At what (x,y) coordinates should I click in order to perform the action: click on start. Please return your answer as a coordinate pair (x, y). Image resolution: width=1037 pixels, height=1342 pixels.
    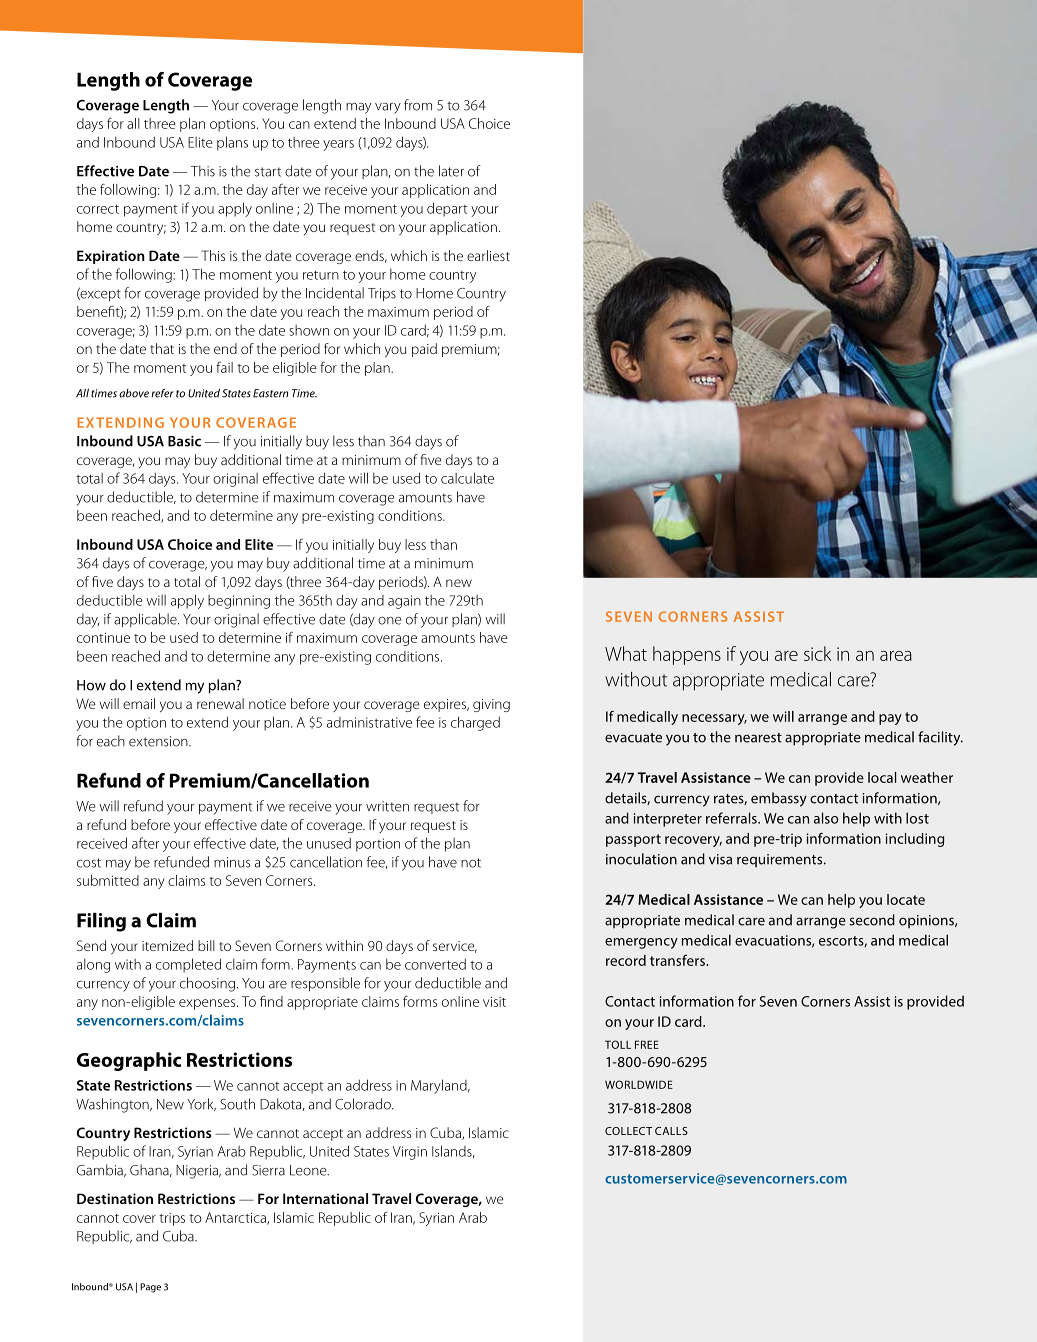
    Looking at the image, I should click on (268, 172).
